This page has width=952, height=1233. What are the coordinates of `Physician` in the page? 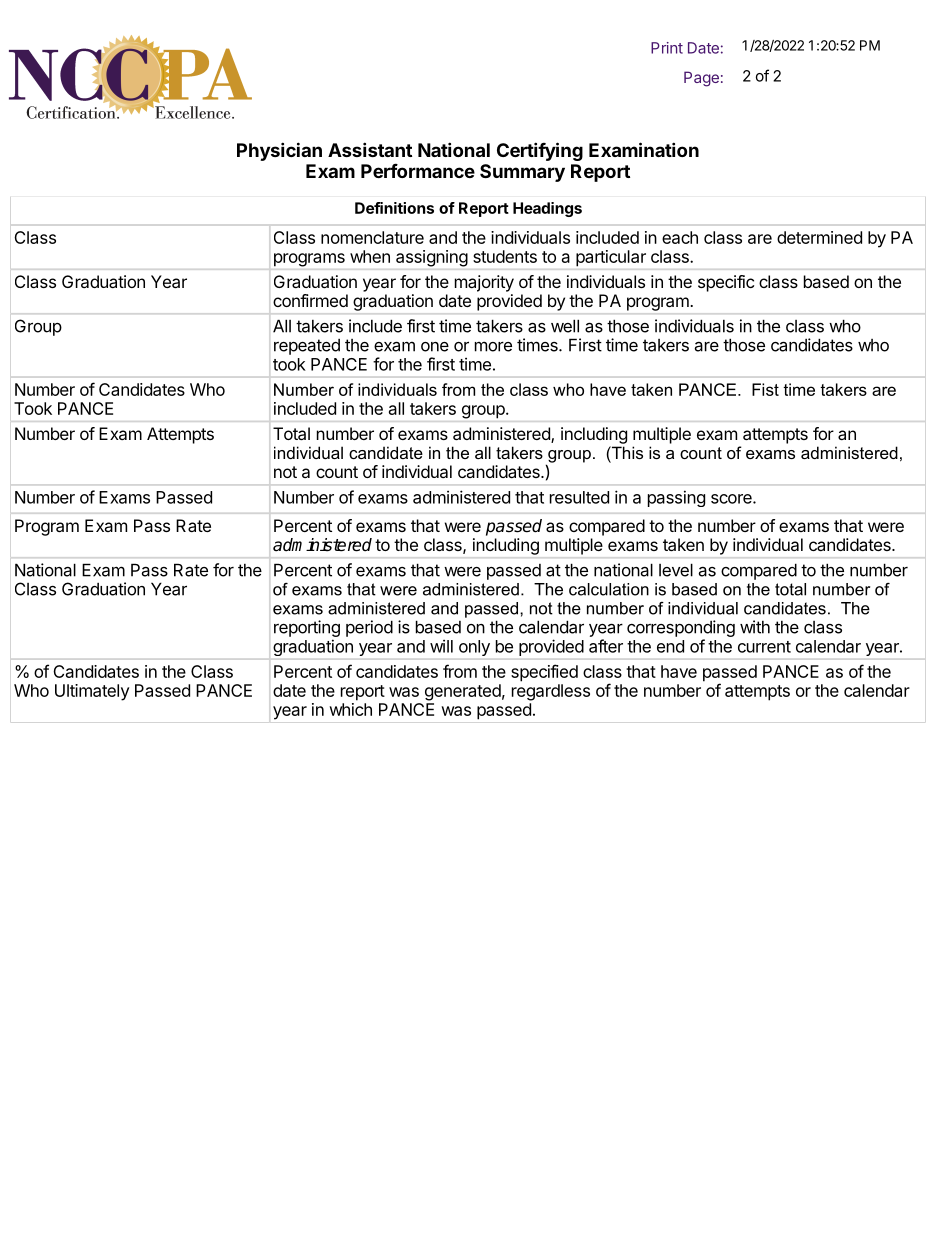 It's located at (279, 151).
